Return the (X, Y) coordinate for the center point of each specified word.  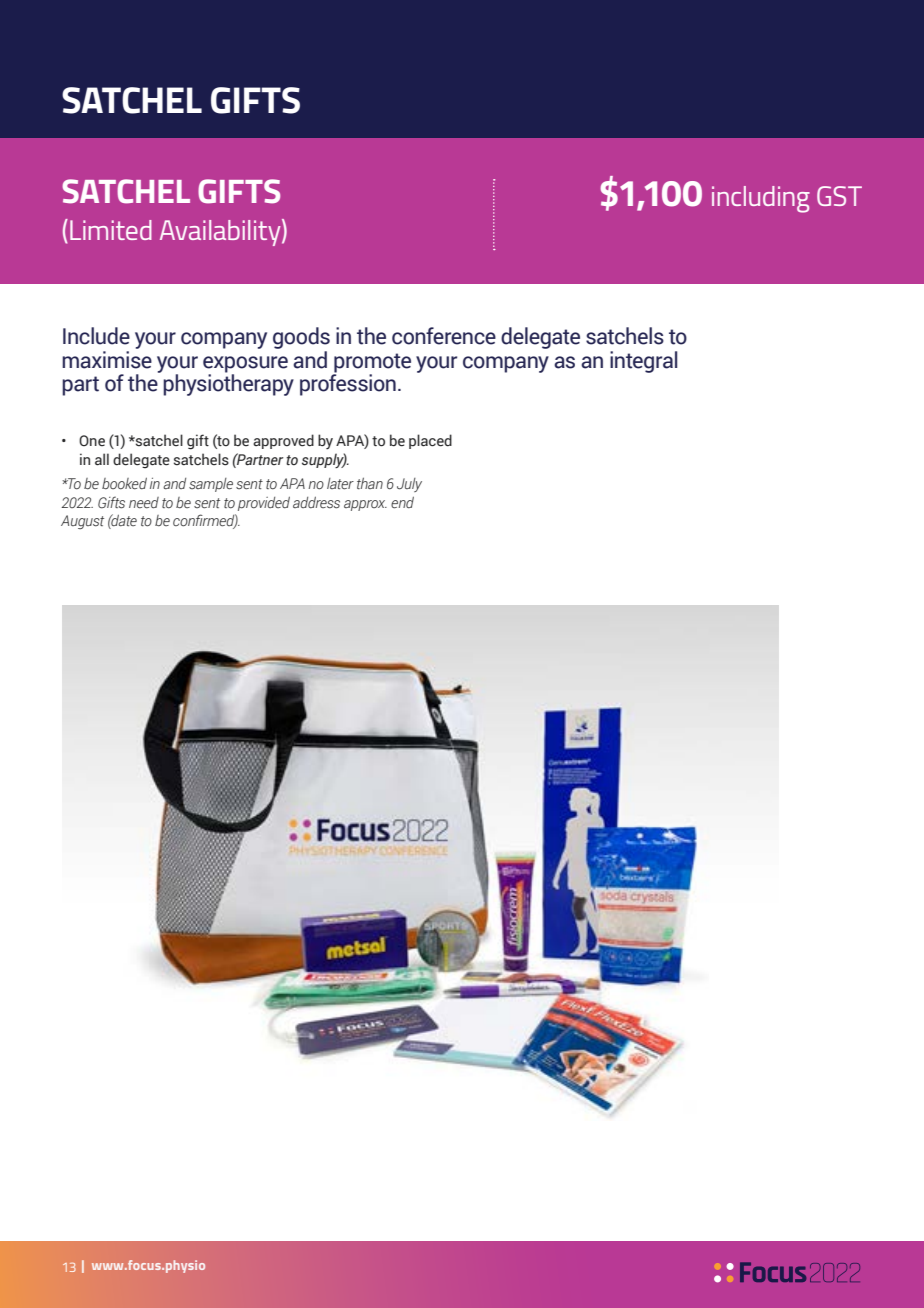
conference (444, 336)
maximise (107, 360)
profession (348, 384)
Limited (111, 230)
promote (372, 363)
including (761, 199)
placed (430, 441)
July (409, 485)
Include (96, 336)
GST (839, 196)
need (144, 503)
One (92, 440)
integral (643, 362)
